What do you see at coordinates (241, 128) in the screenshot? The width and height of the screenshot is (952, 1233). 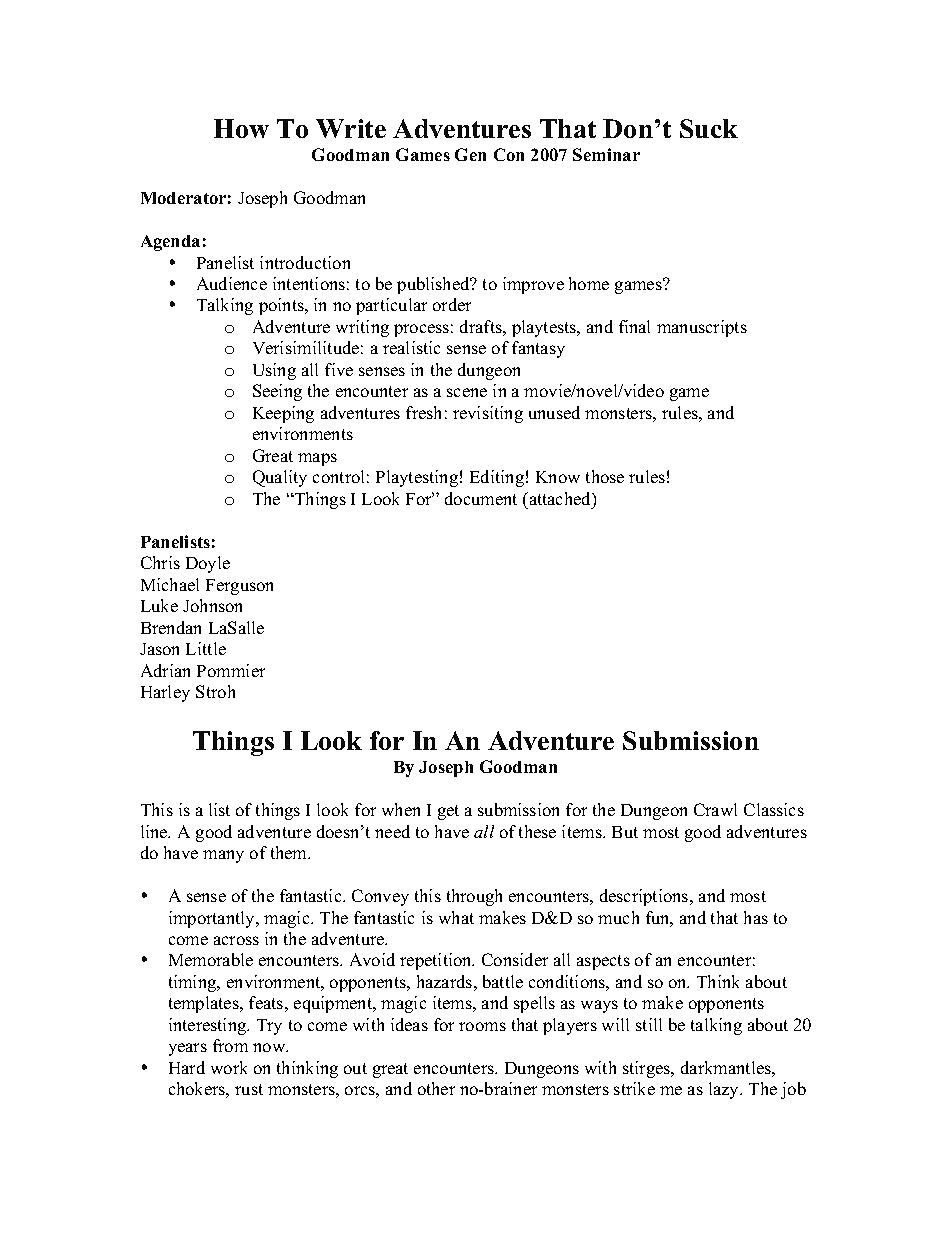 I see `How` at bounding box center [241, 128].
